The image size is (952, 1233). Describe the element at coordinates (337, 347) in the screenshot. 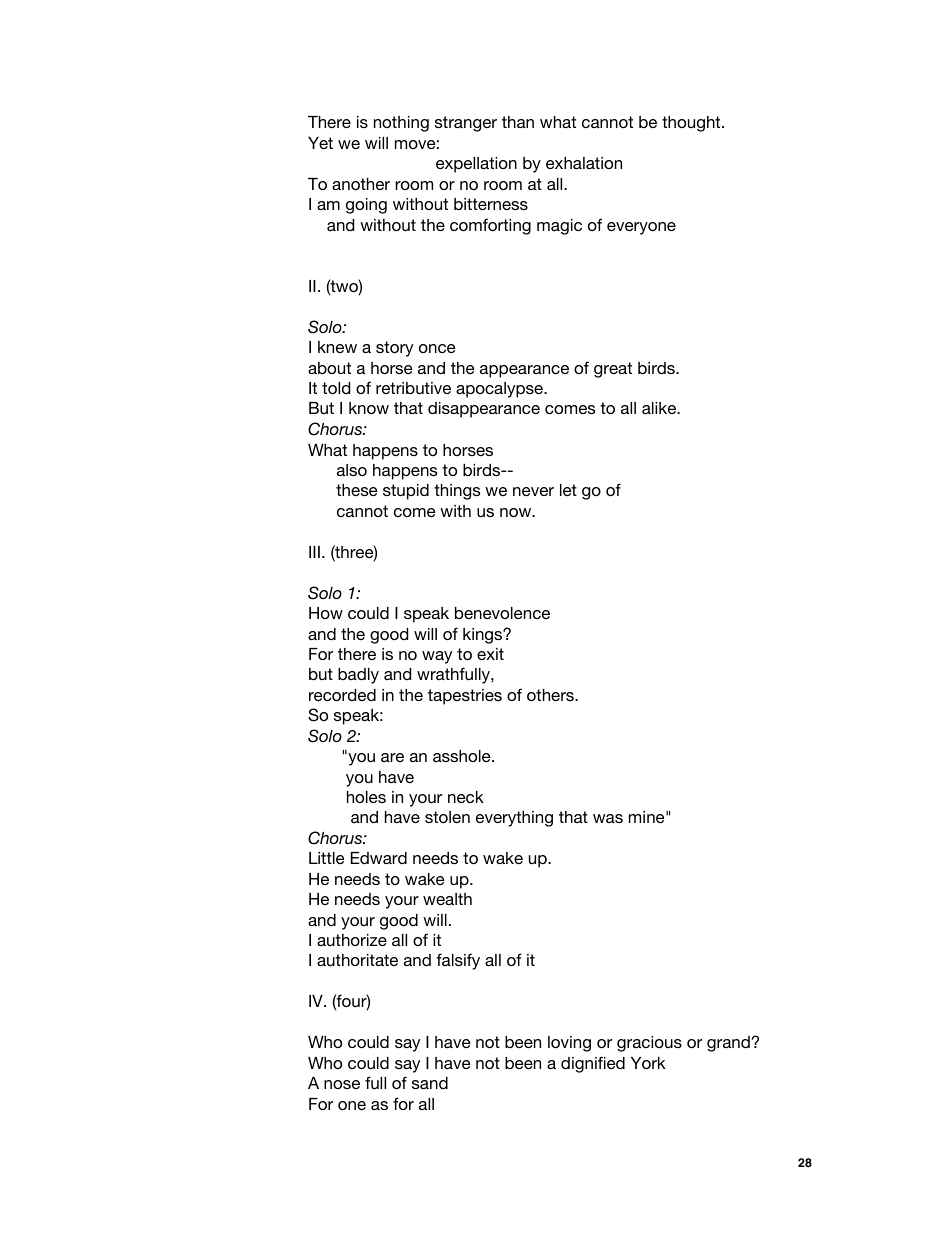

I see `knew` at that location.
